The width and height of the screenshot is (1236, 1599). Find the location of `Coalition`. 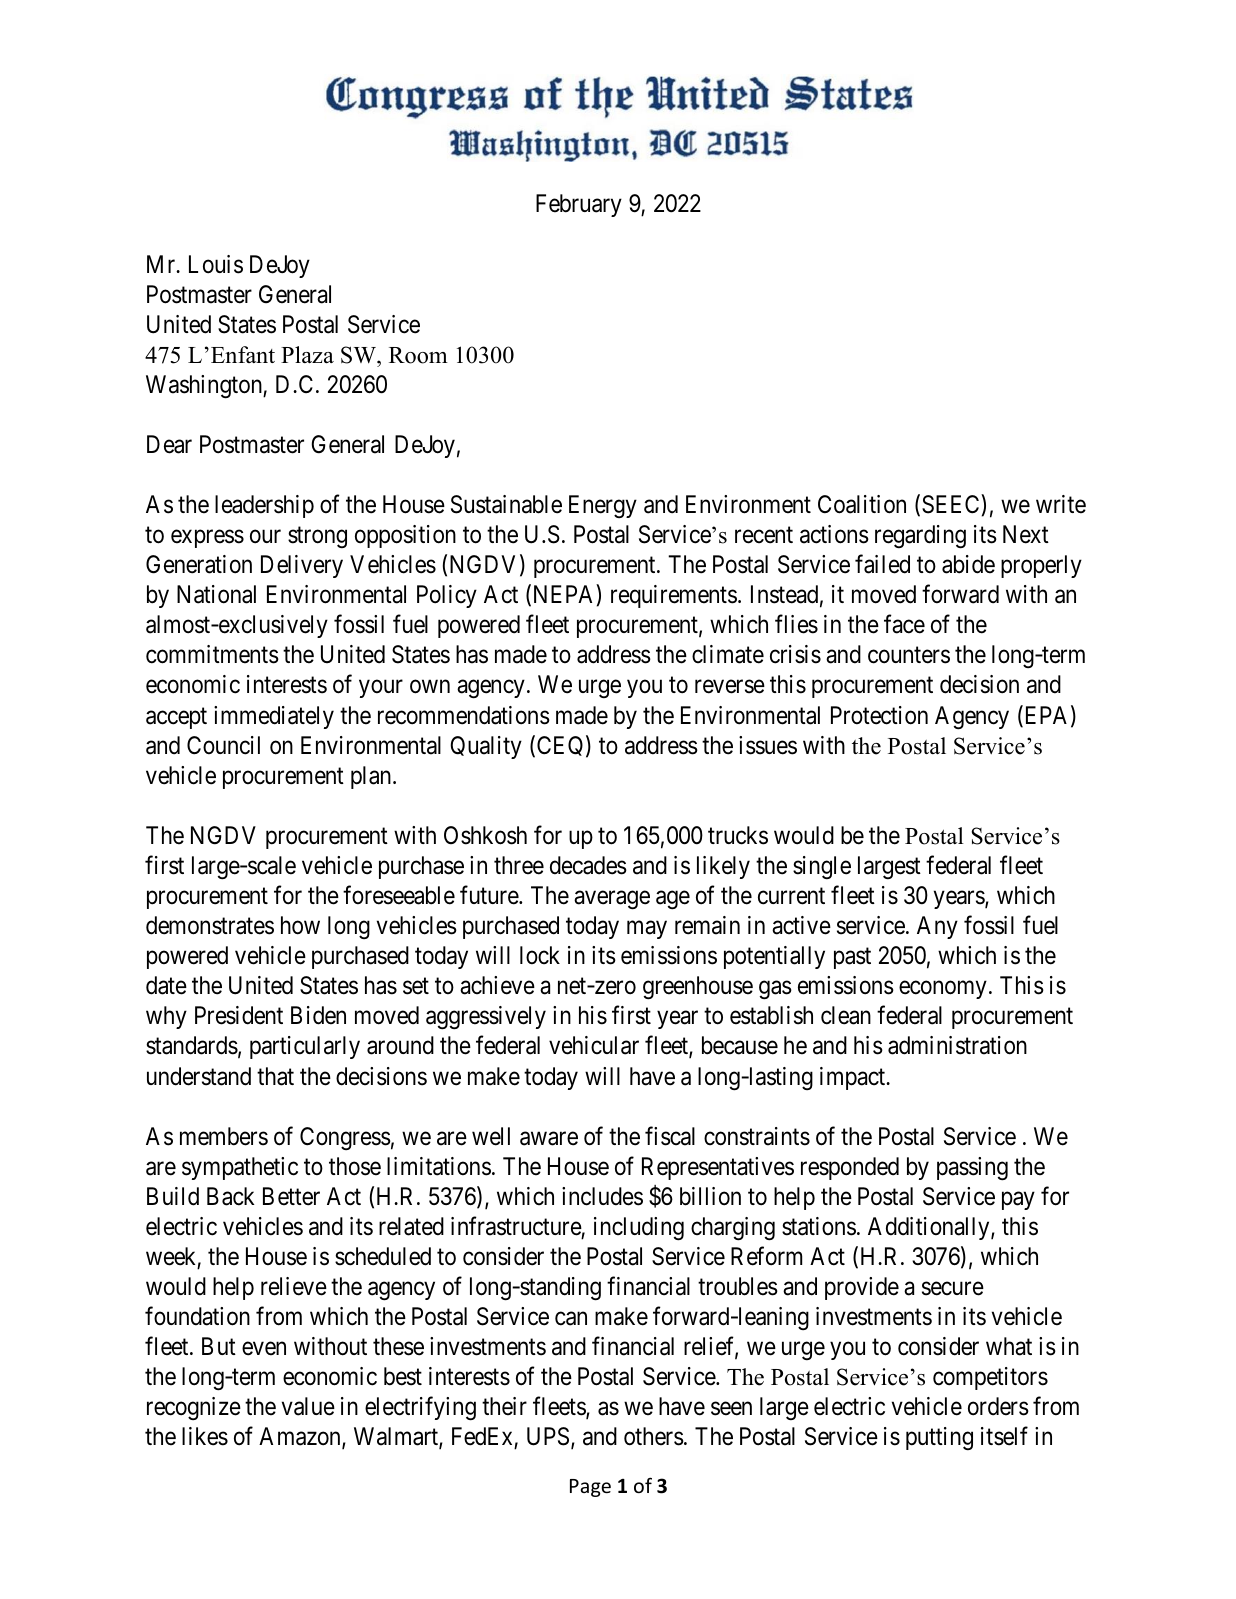

Coalition is located at coordinates (862, 504).
